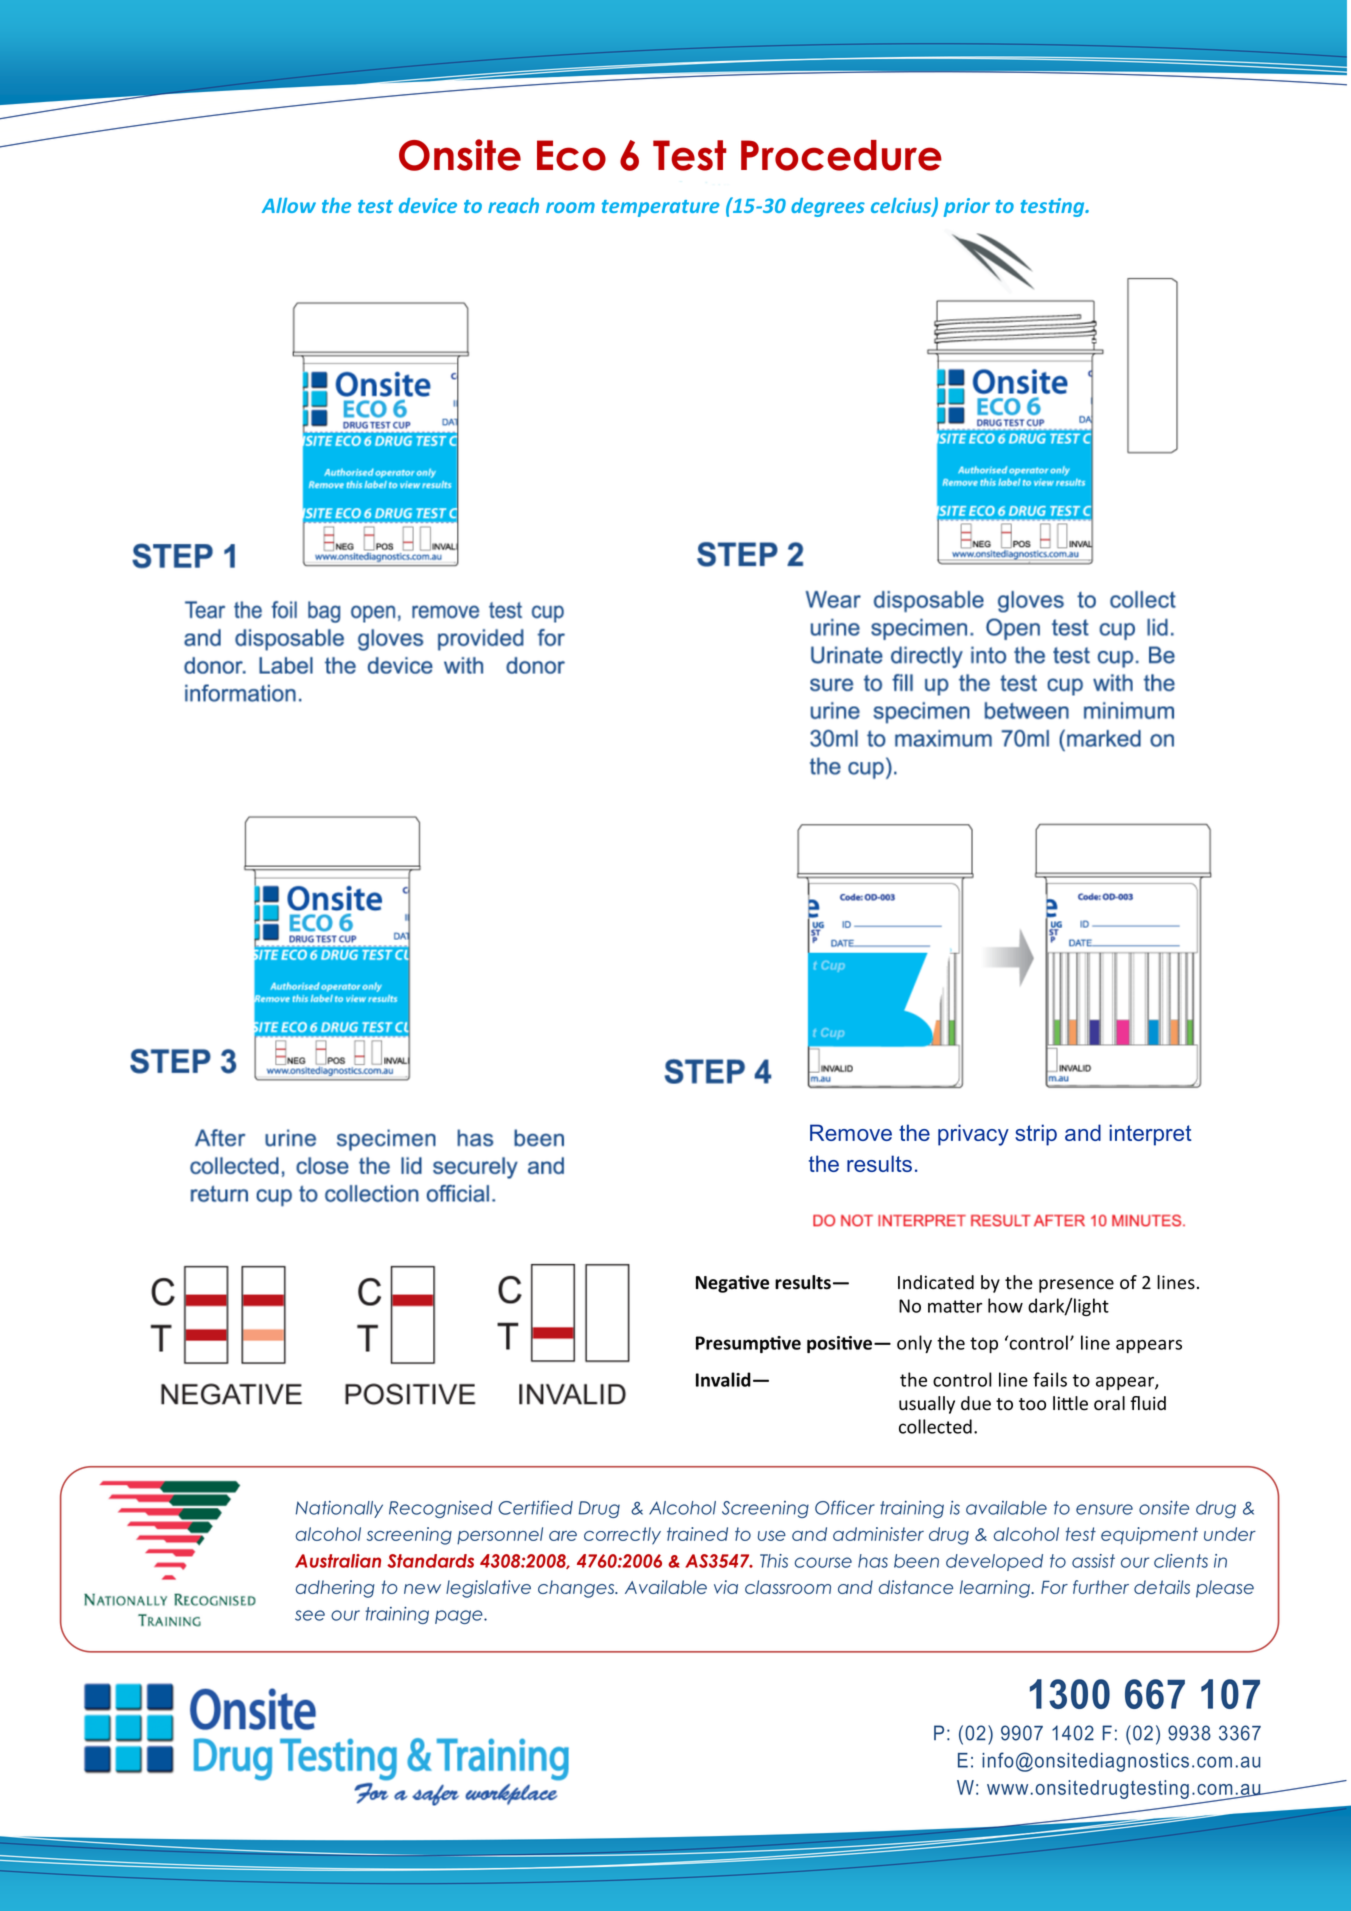 The width and height of the screenshot is (1351, 1911). Describe the element at coordinates (1076, 1286) in the screenshot. I see `presence` at that location.
